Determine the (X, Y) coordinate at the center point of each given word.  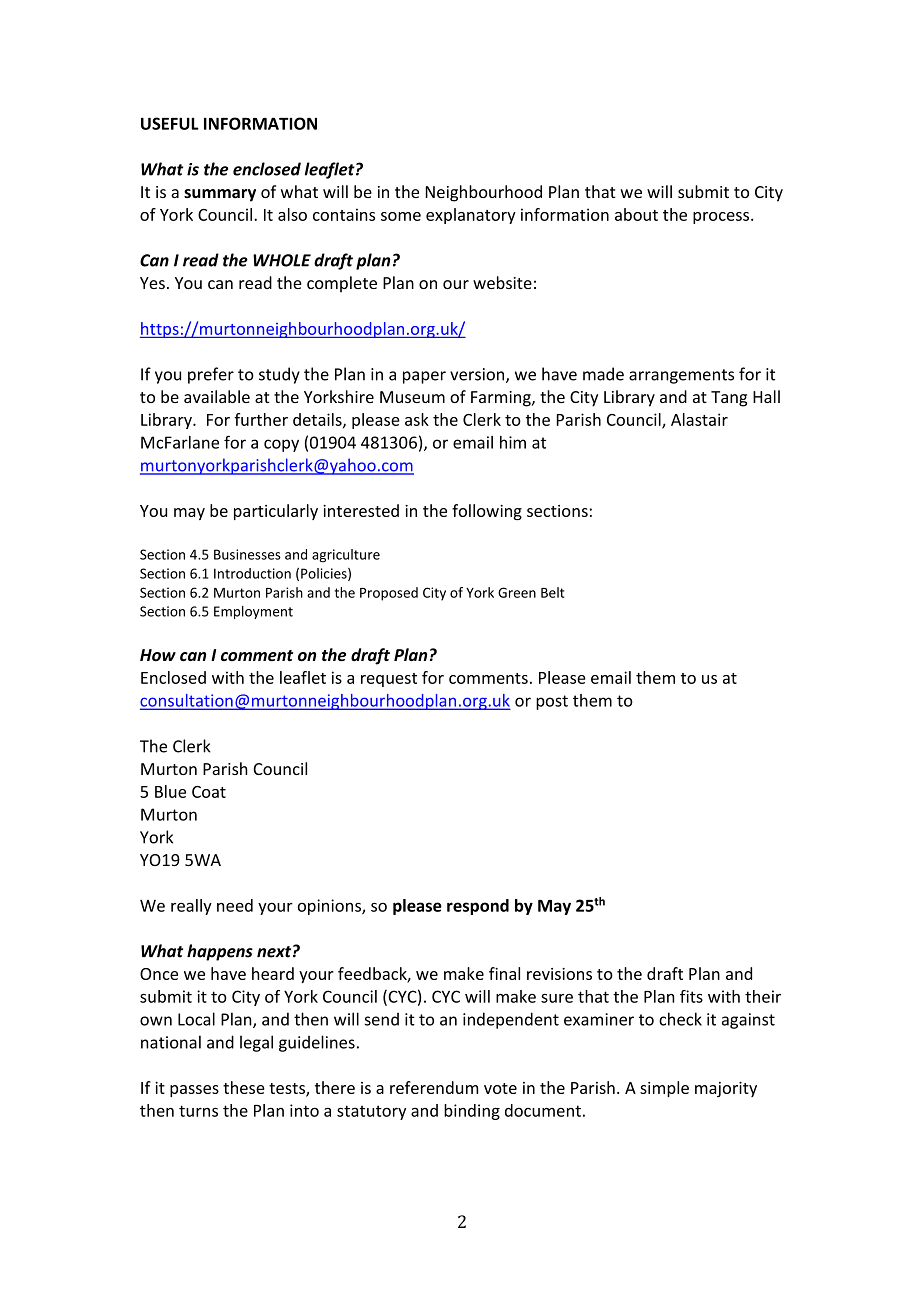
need (235, 905)
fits (691, 996)
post (552, 702)
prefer (211, 375)
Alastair (699, 419)
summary (220, 195)
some (401, 216)
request (389, 680)
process (722, 218)
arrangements (681, 376)
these (244, 1087)
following (487, 512)
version (478, 375)
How (158, 655)
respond (478, 907)
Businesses (247, 554)
